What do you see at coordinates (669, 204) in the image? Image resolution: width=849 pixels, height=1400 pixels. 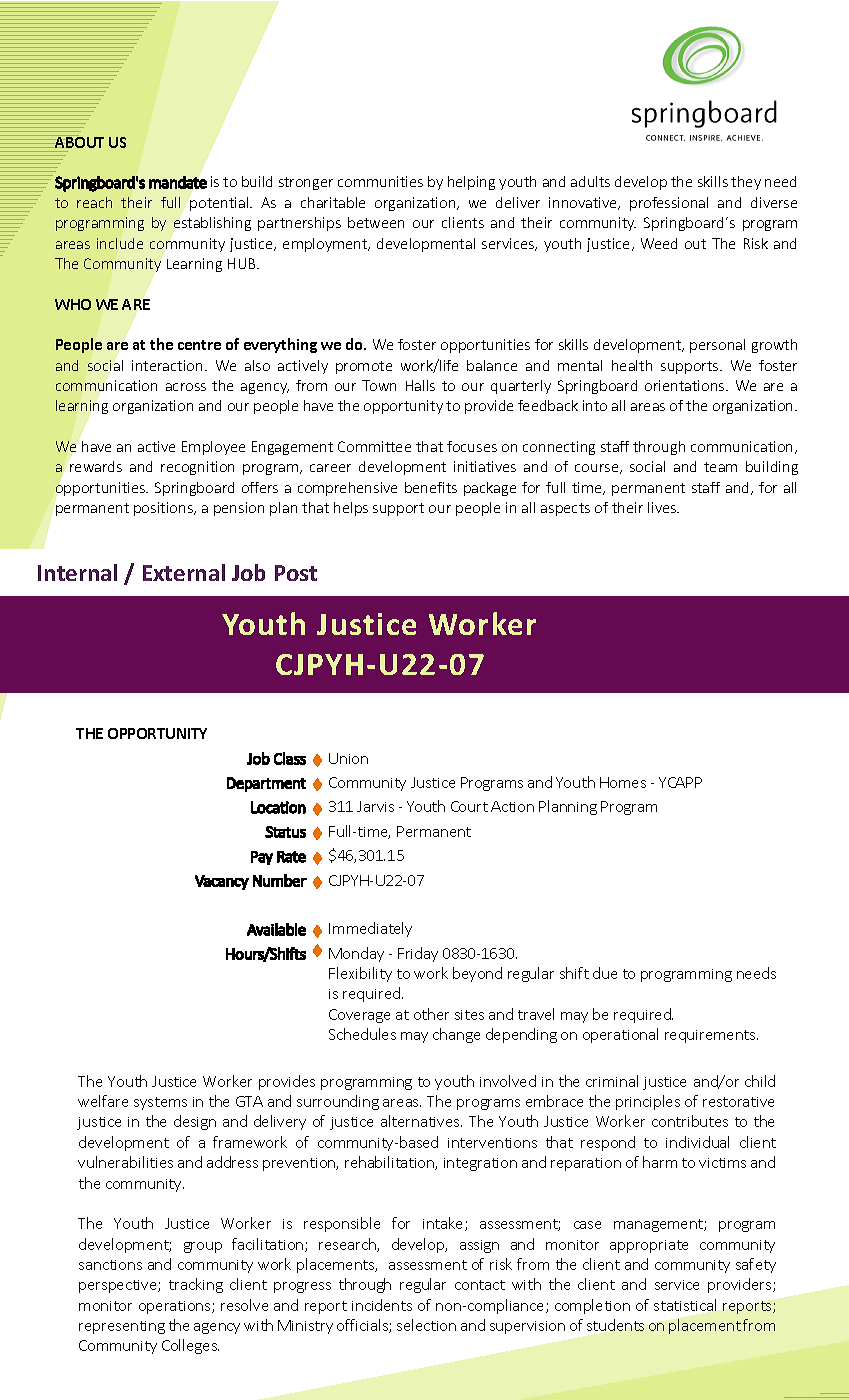 I see `professional` at bounding box center [669, 204].
